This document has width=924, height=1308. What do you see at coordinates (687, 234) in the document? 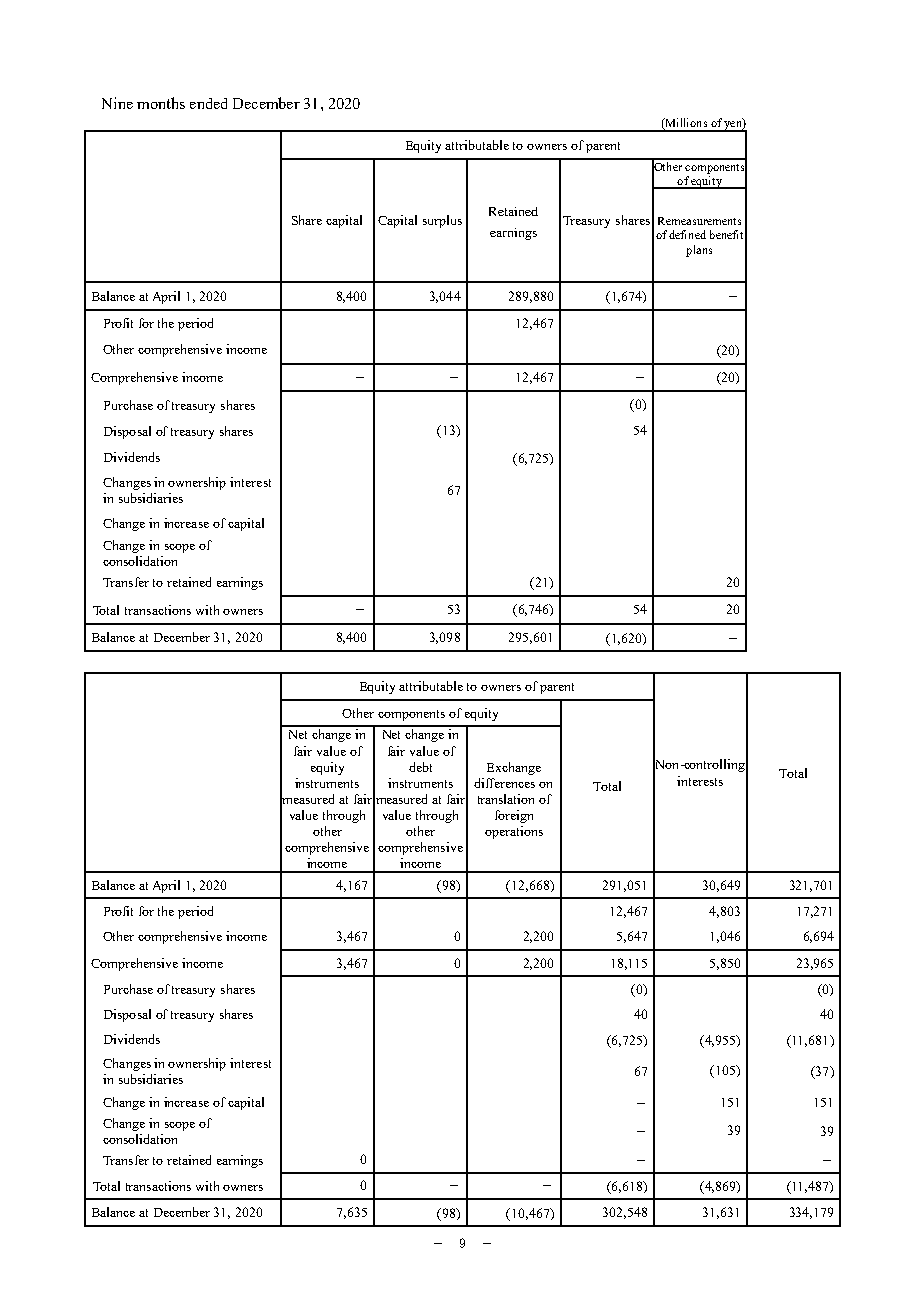
I see `defined` at bounding box center [687, 234].
